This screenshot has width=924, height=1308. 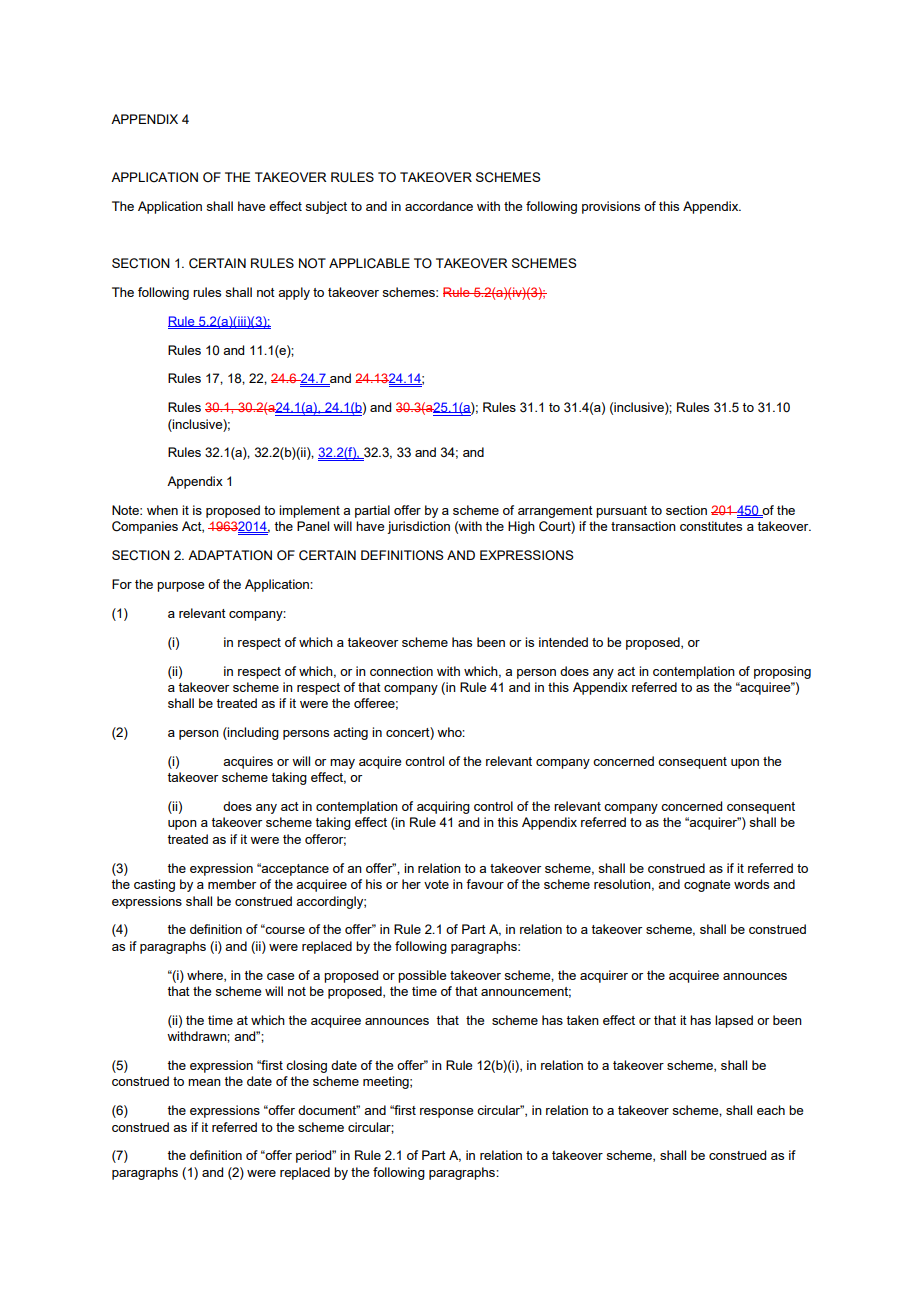 I want to click on proposing, so click(x=782, y=672).
